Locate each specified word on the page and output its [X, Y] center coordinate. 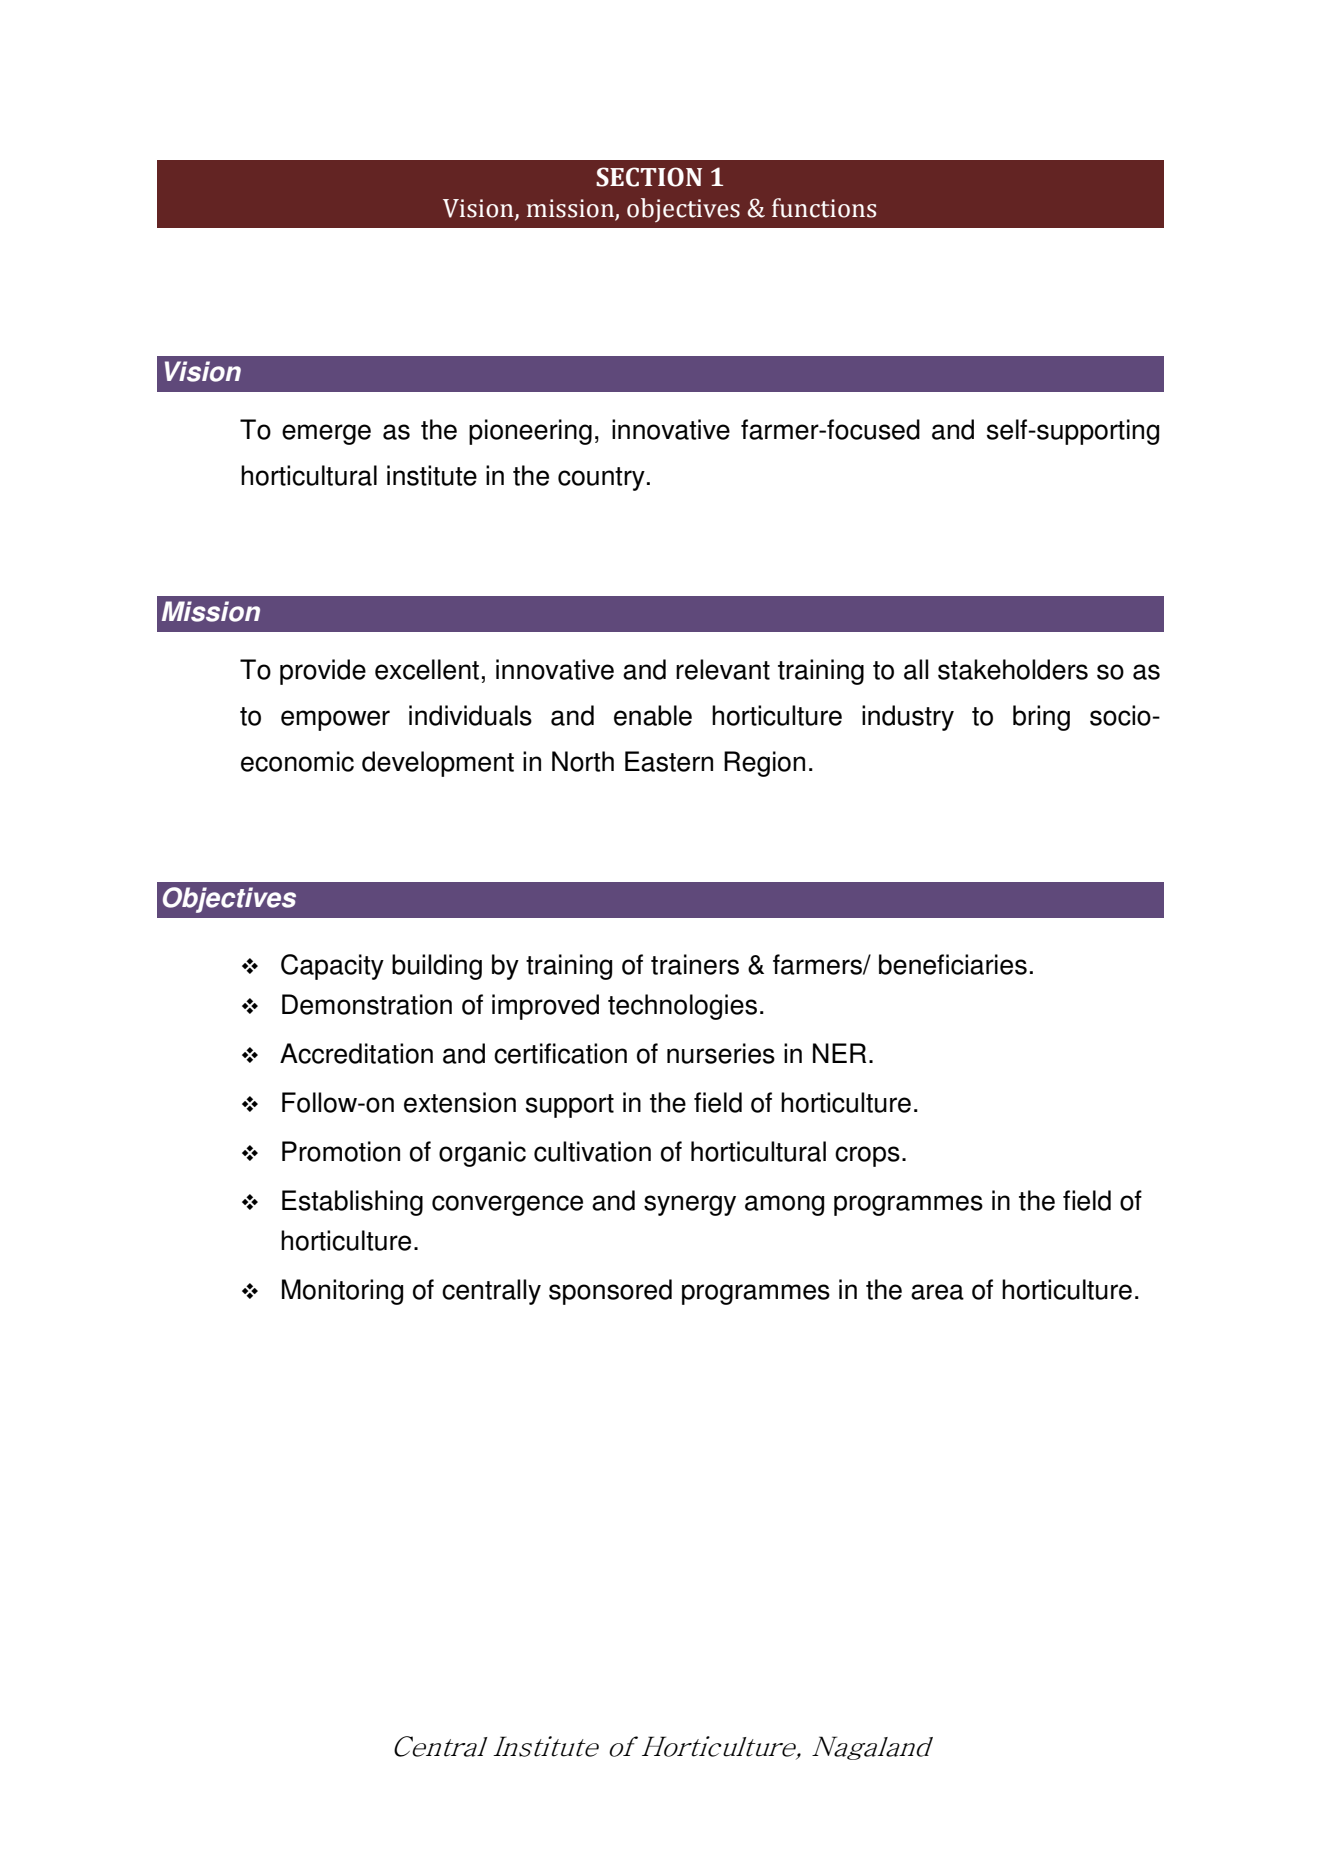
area [937, 1292]
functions [824, 208]
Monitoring [342, 1292]
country [601, 479]
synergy [690, 1205]
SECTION [649, 177]
